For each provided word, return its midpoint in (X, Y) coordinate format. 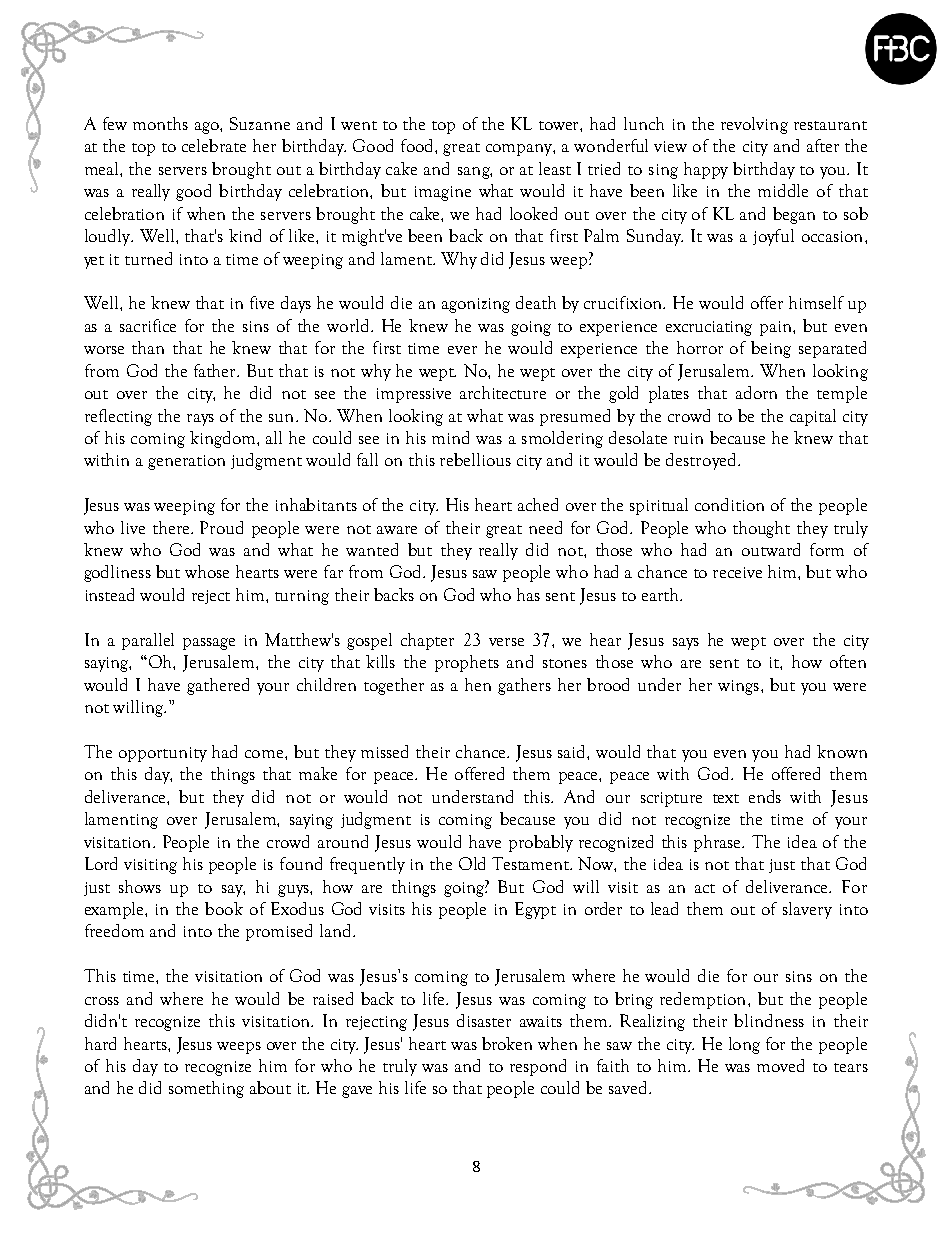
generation (186, 462)
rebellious (475, 459)
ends (765, 796)
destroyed (702, 461)
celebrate (214, 145)
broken (507, 1043)
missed (384, 751)
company (520, 150)
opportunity (163, 754)
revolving (754, 125)
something (206, 1089)
